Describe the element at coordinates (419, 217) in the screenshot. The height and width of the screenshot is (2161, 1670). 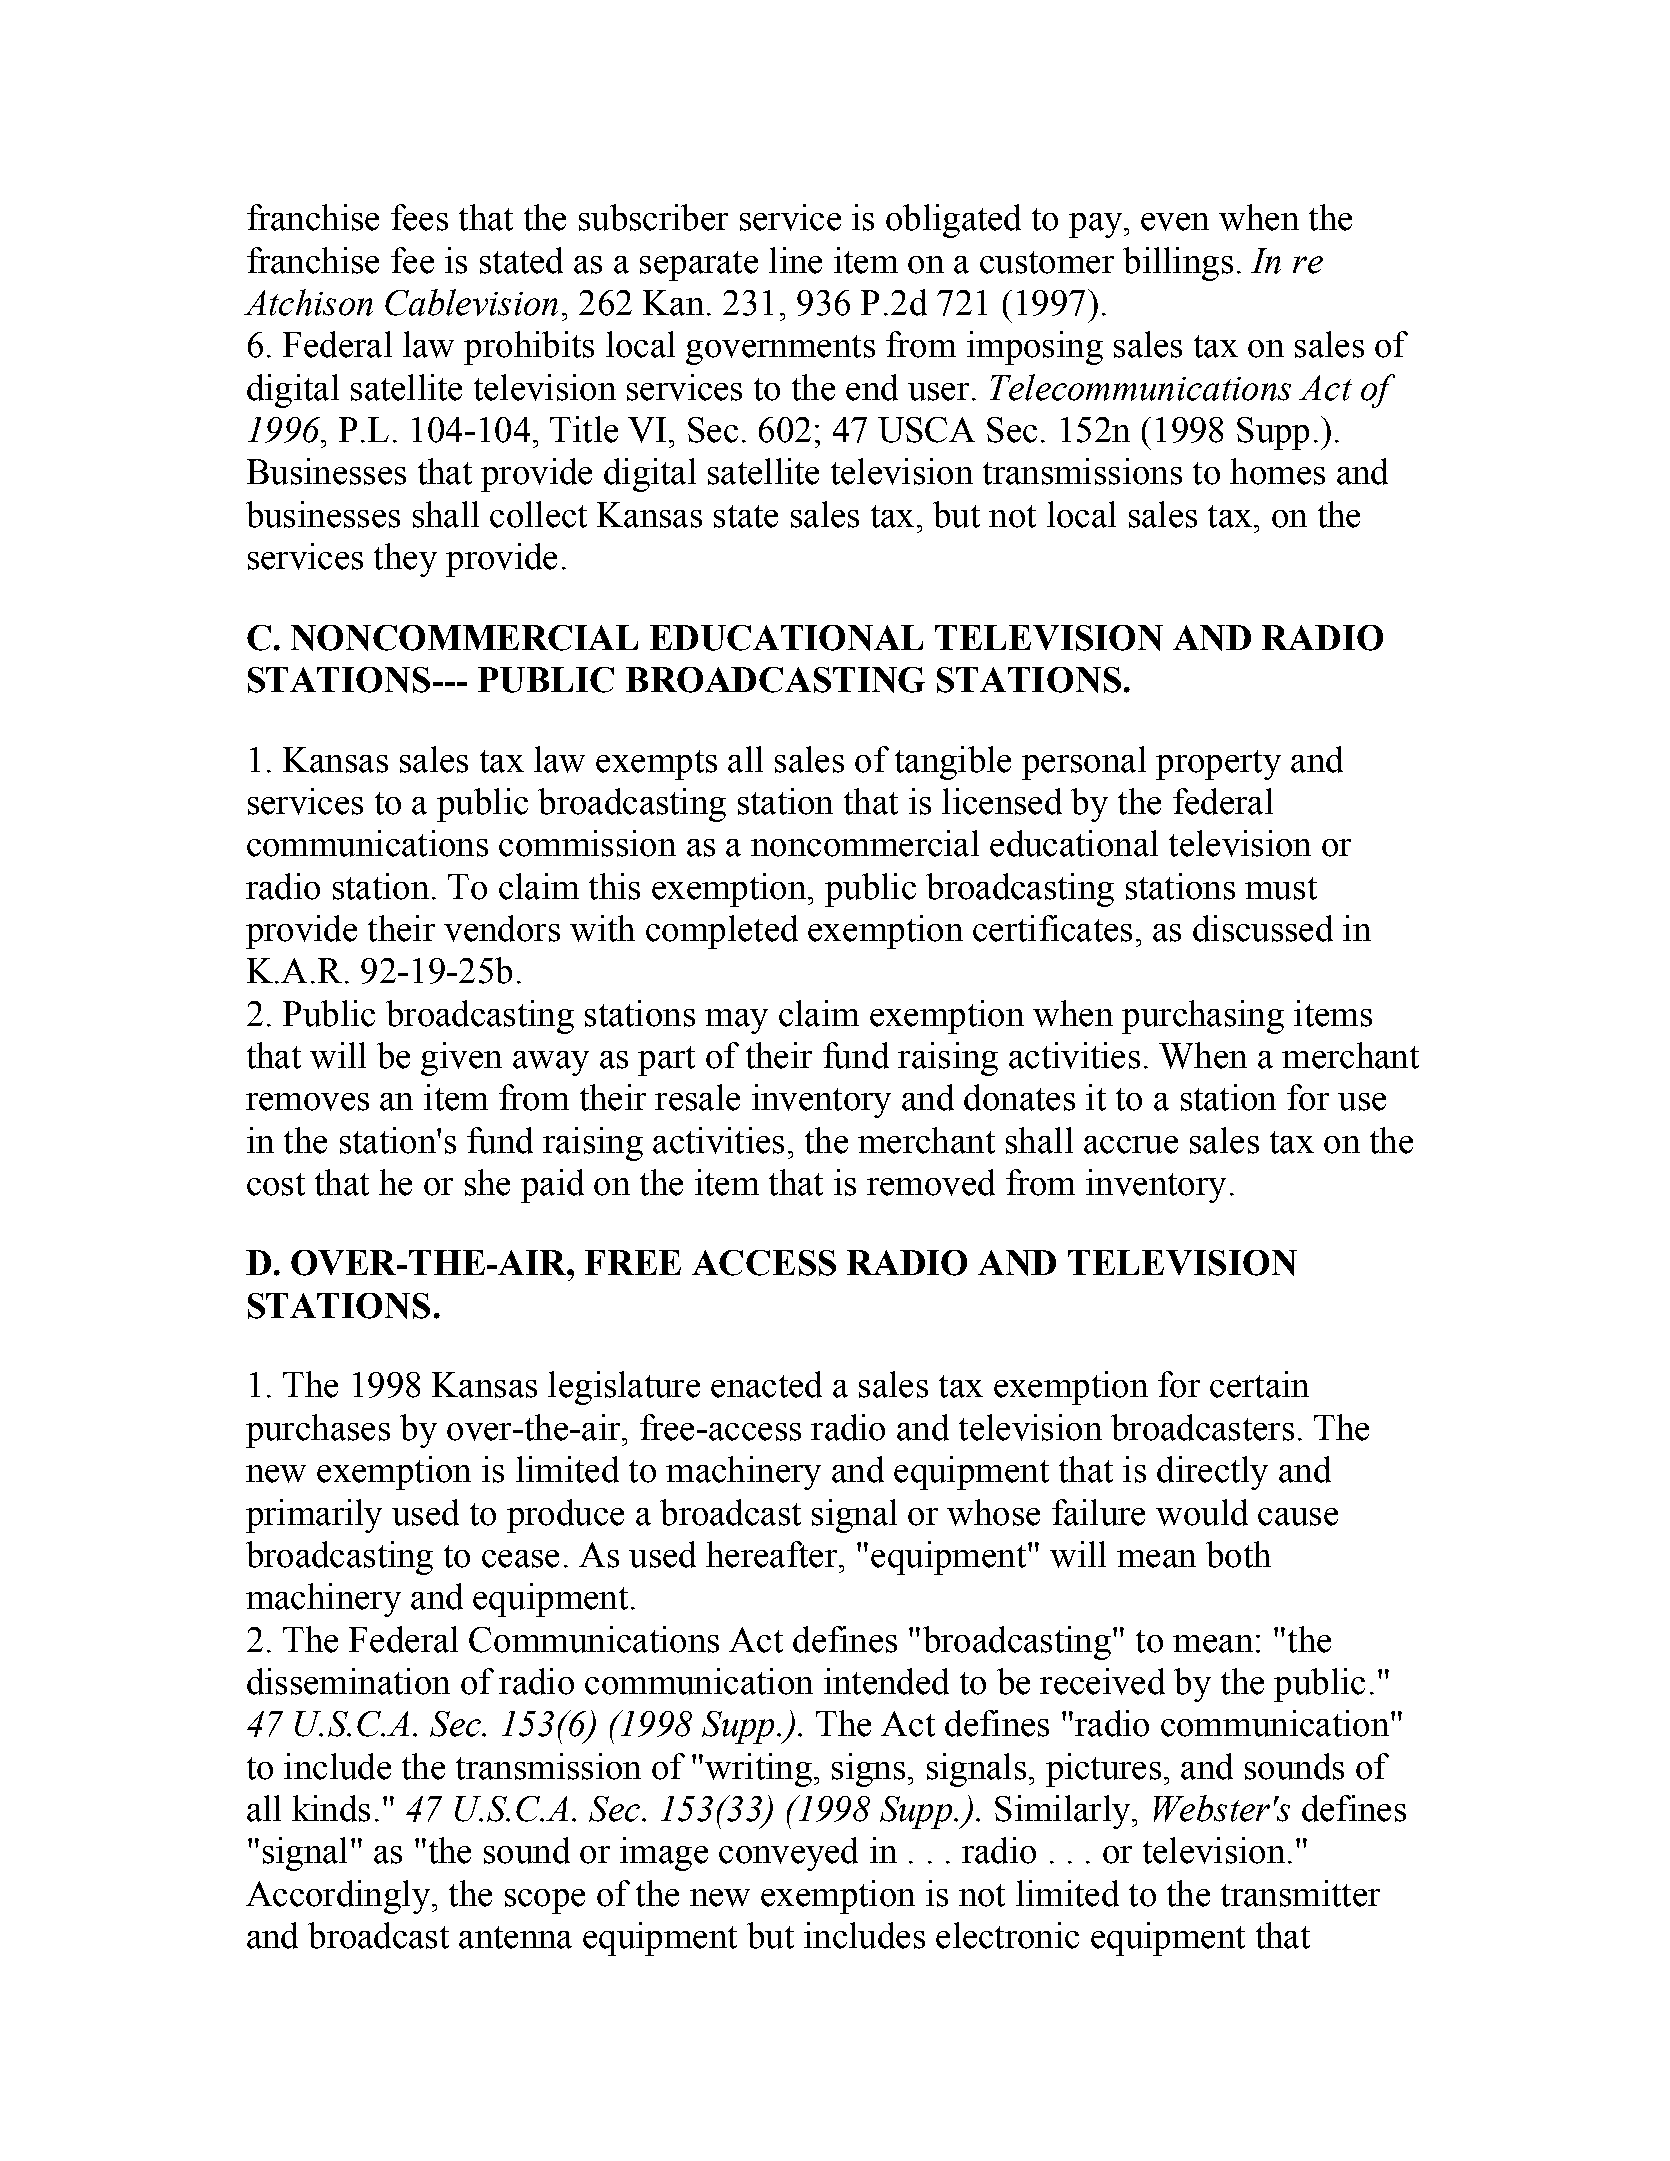
I see `fees` at that location.
